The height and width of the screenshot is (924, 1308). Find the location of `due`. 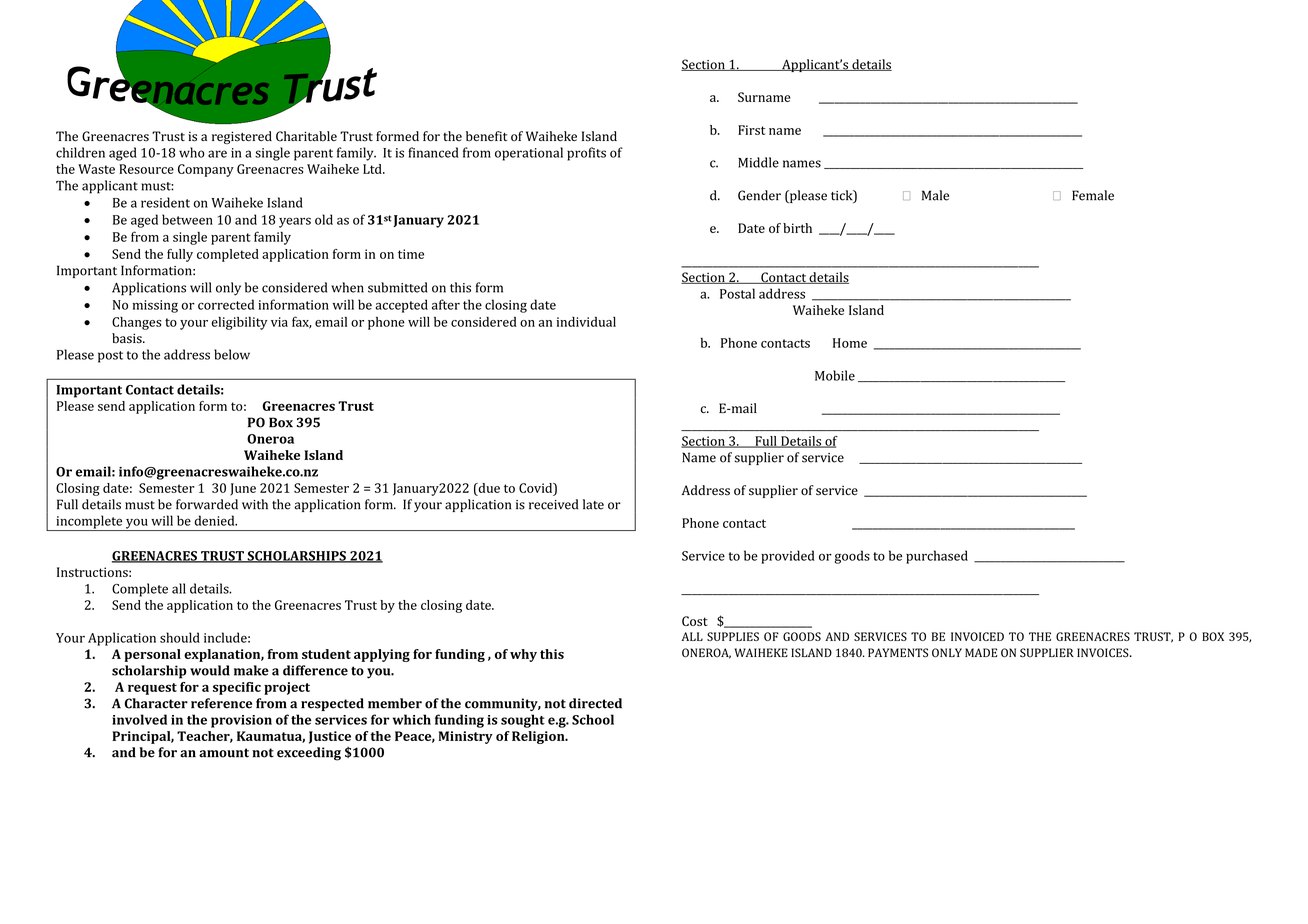

due is located at coordinates (488, 489).
